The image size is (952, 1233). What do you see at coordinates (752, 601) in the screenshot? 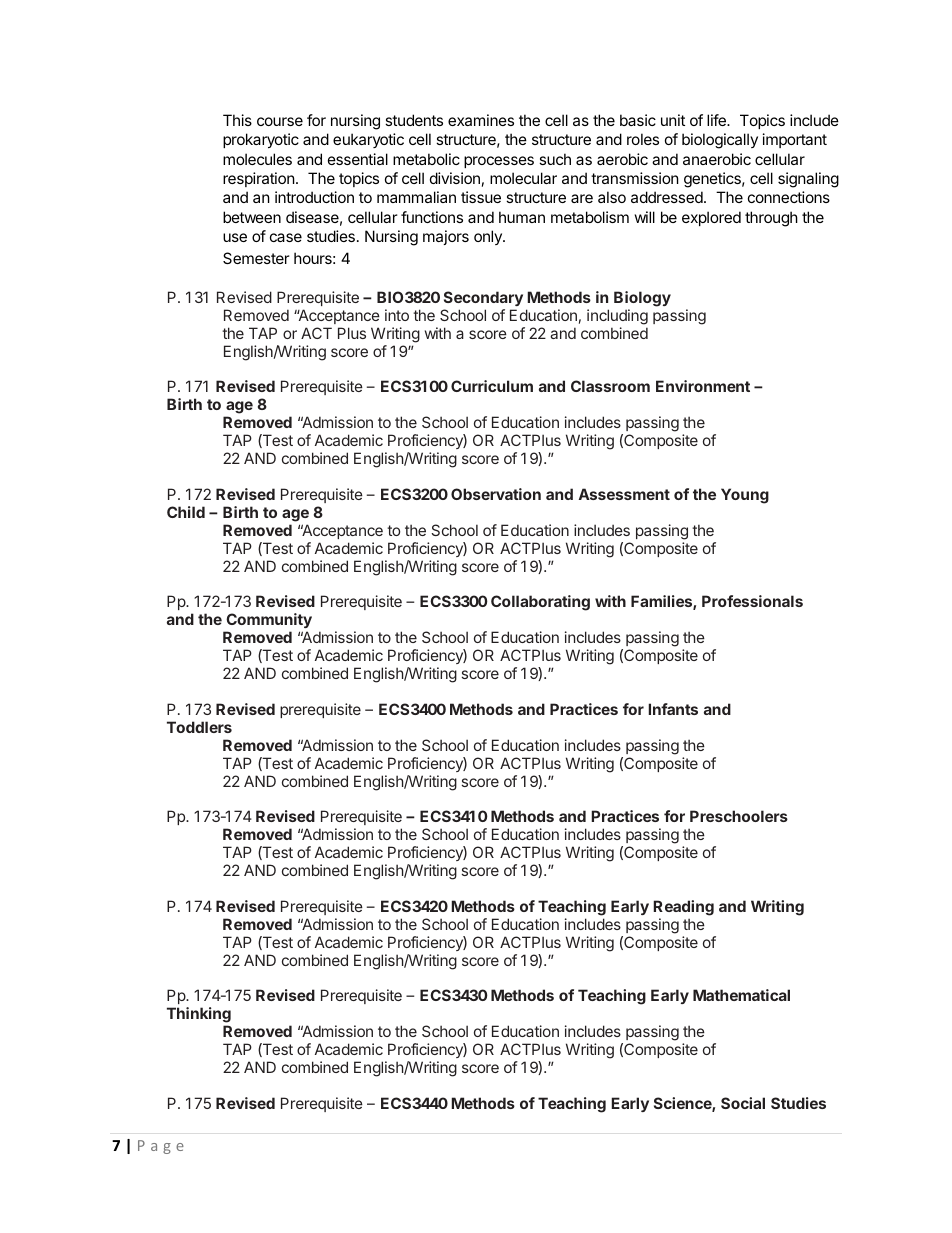
I see `Professionals` at bounding box center [752, 601].
